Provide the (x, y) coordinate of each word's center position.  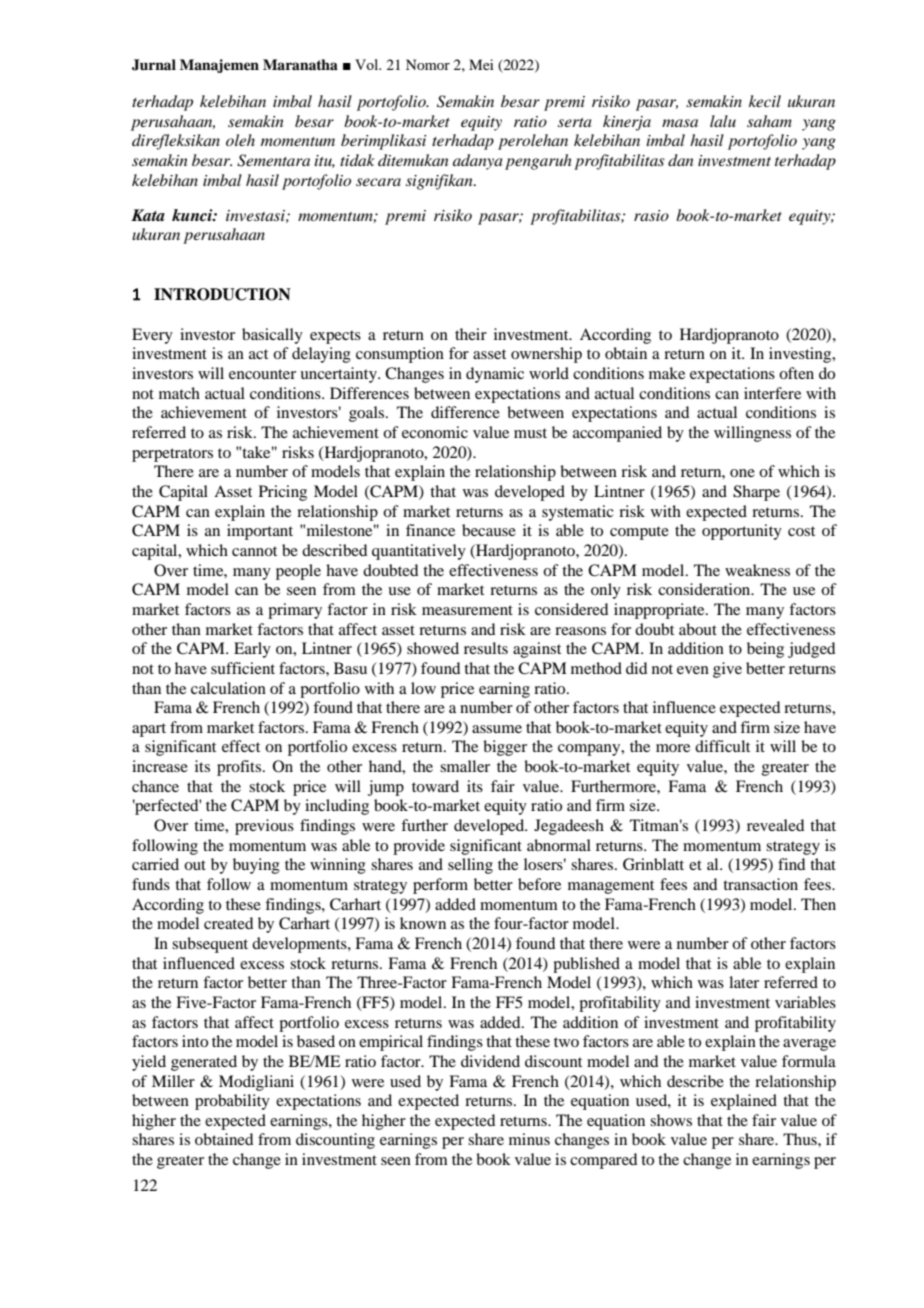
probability (232, 1102)
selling (470, 866)
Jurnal (154, 65)
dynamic (495, 375)
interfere (772, 393)
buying (256, 866)
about (698, 629)
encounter (262, 374)
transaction (760, 884)
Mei (481, 64)
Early (252, 650)
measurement (467, 610)
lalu (723, 121)
